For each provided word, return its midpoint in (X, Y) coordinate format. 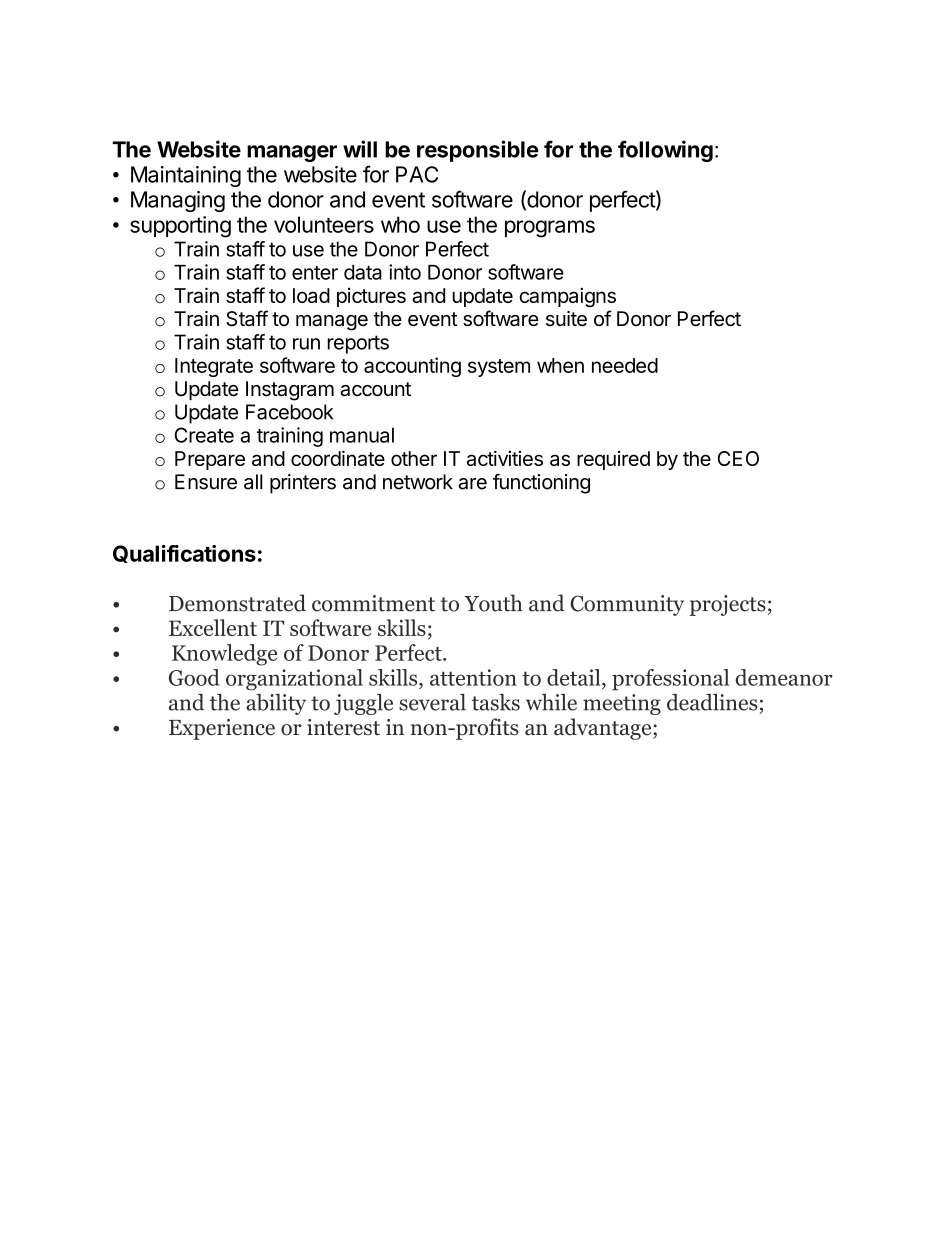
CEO (738, 458)
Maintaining (186, 176)
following (665, 151)
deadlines (712, 702)
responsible (477, 151)
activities (505, 458)
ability (276, 704)
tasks (496, 702)
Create (204, 435)
